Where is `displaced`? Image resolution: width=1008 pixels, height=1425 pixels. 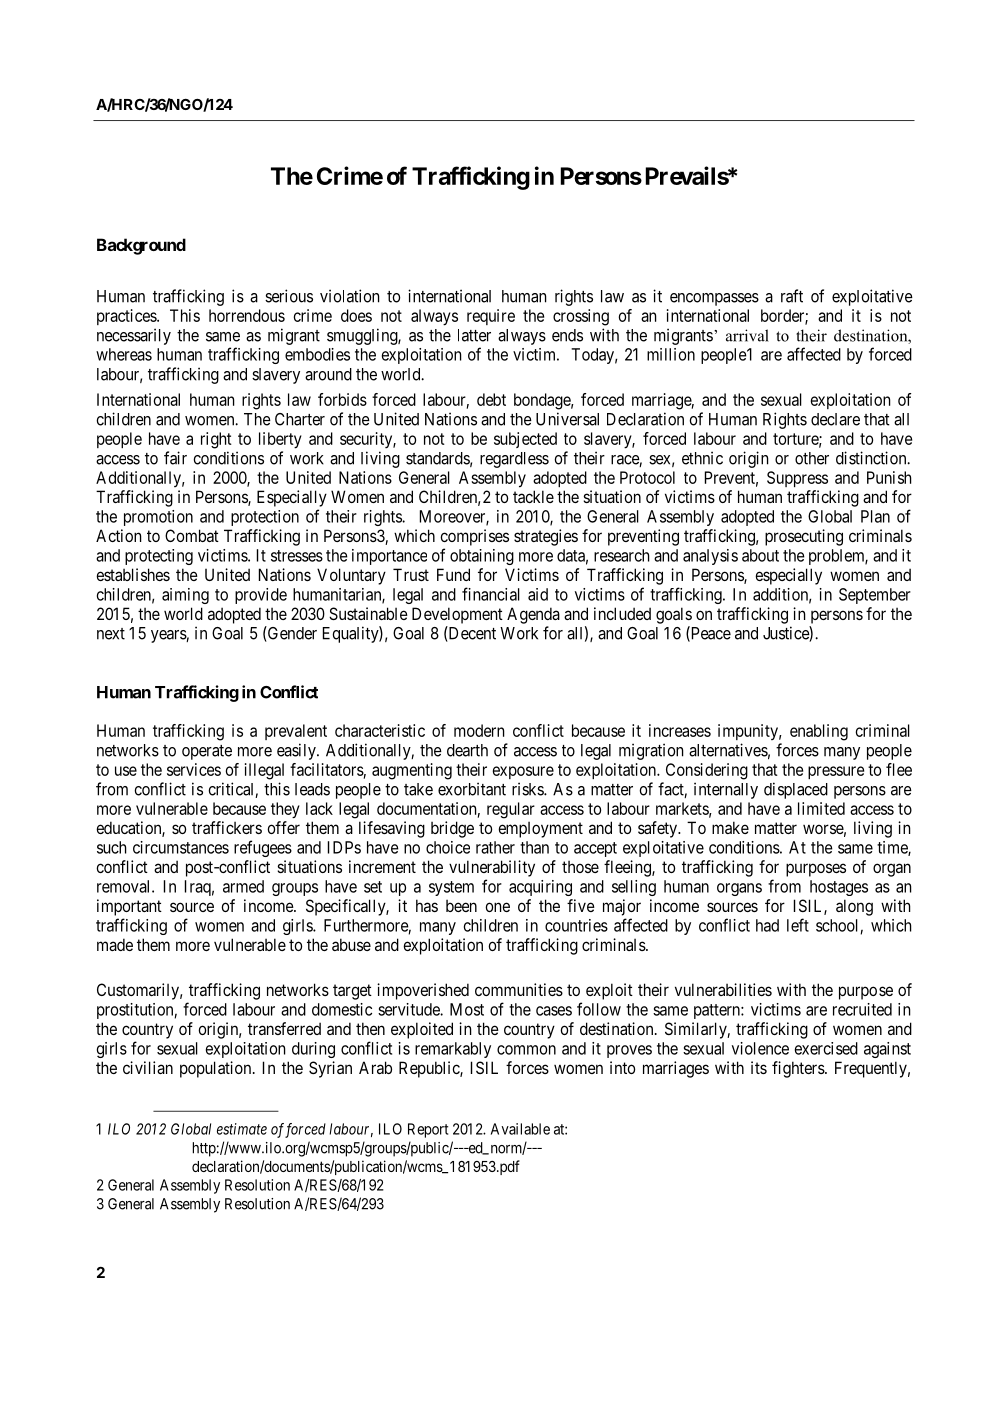
displaced is located at coordinates (796, 790).
